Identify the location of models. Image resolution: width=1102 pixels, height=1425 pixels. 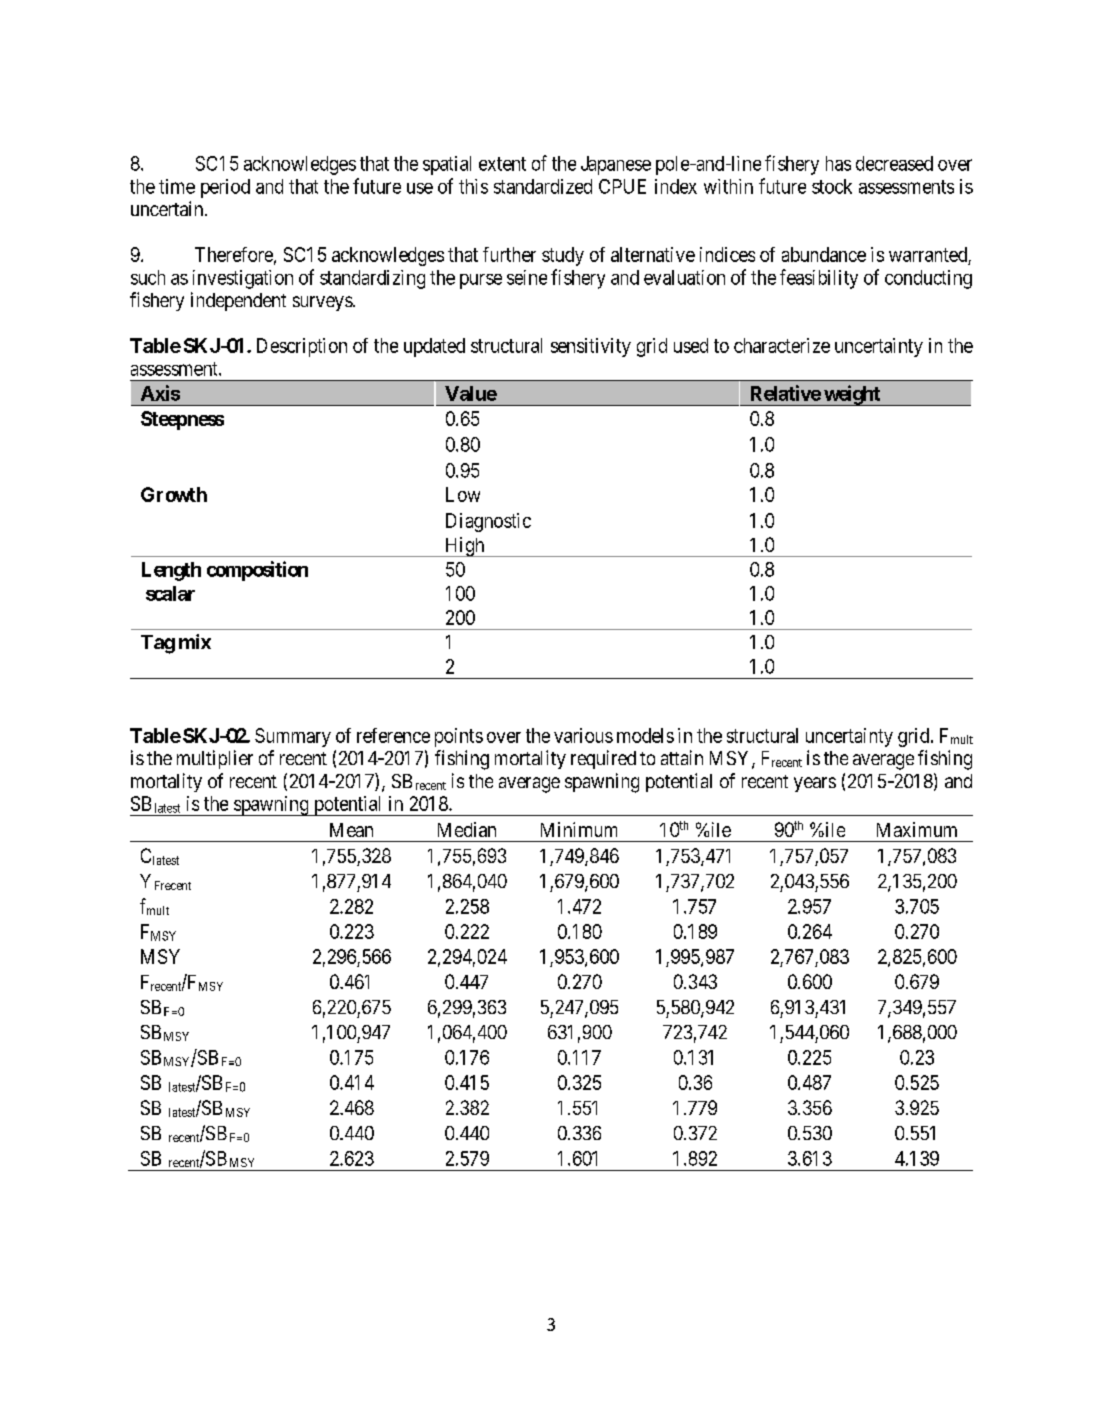
(645, 735).
